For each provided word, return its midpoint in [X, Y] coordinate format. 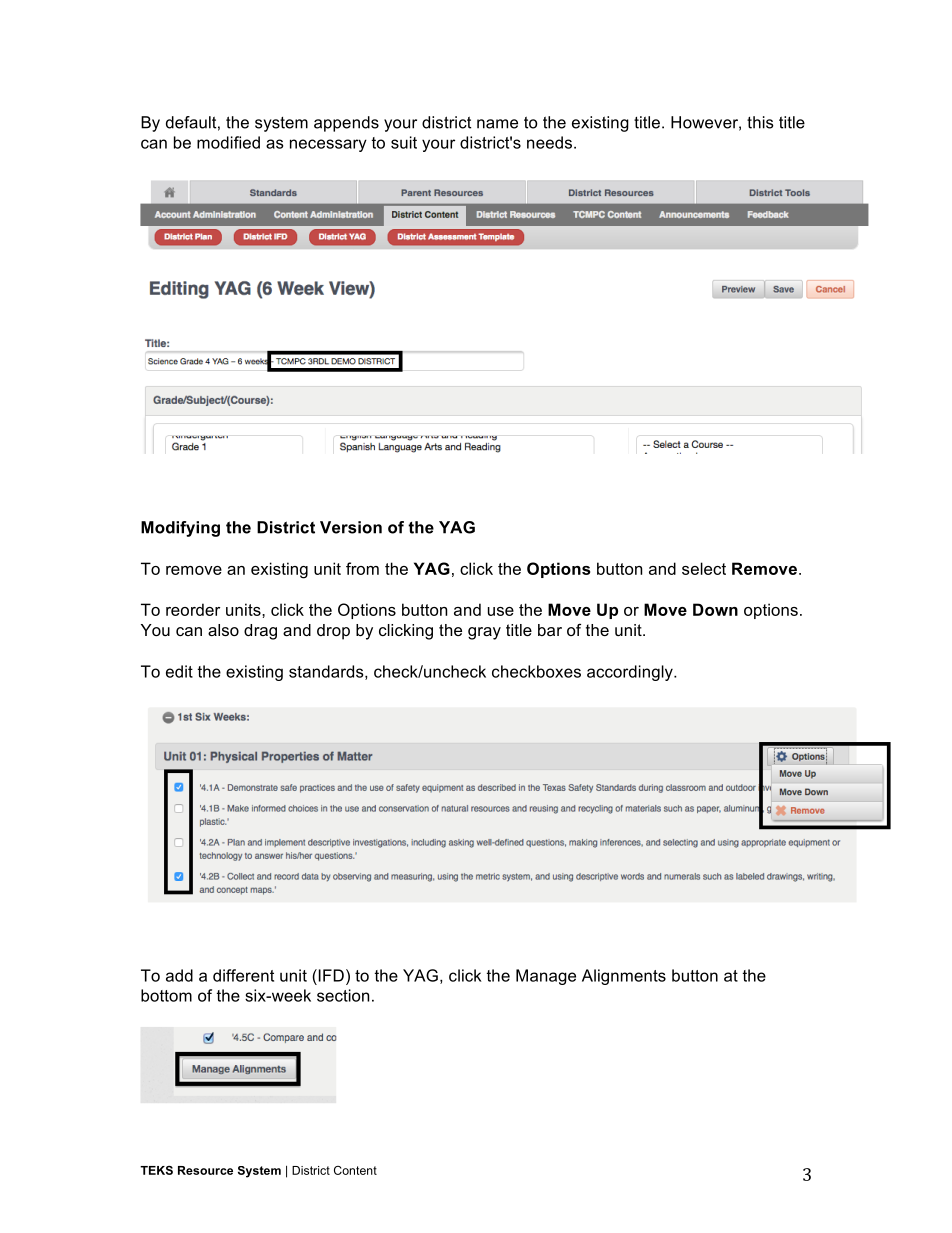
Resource [205, 1170]
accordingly [631, 673]
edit [179, 671]
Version [351, 527]
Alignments [624, 977]
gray [484, 633]
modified [228, 142]
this [760, 122]
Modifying [180, 529]
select [704, 568]
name [497, 124]
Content [355, 1170]
